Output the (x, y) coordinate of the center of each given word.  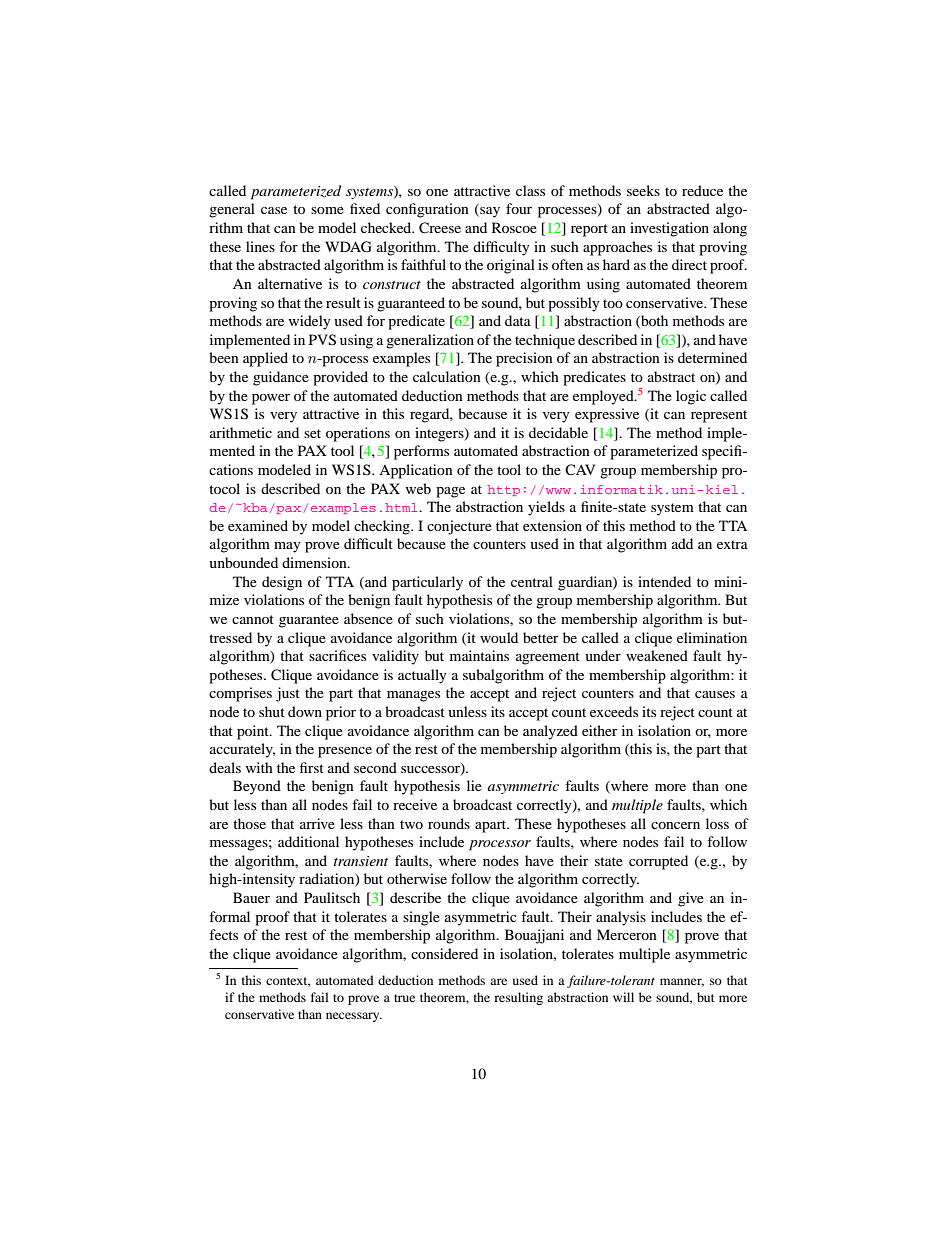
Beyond (257, 787)
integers (440, 434)
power (271, 399)
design (282, 583)
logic (691, 397)
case (274, 210)
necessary (354, 1017)
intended (664, 581)
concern (675, 825)
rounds (449, 823)
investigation (669, 229)
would (499, 637)
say (489, 212)
